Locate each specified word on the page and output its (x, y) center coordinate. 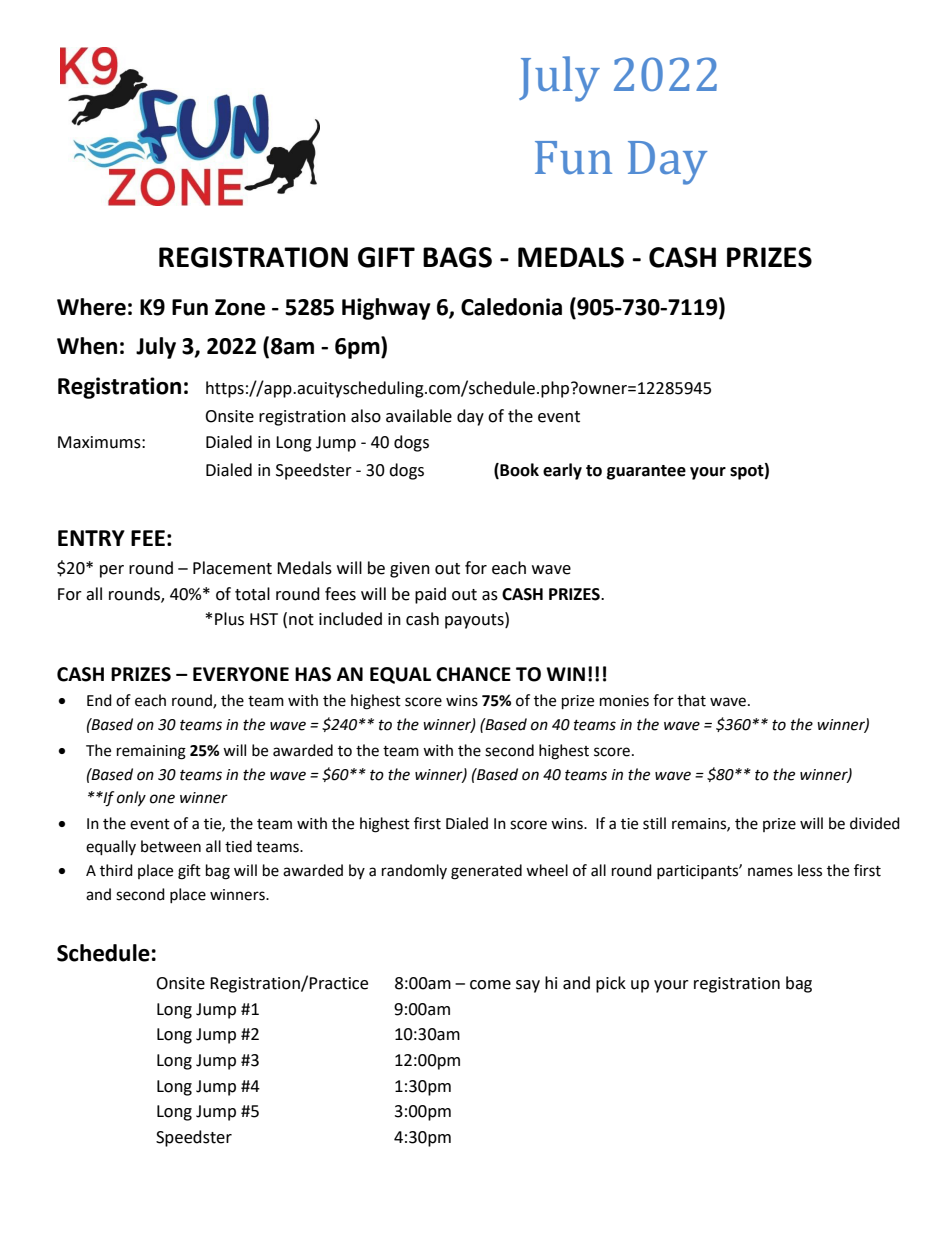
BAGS (457, 257)
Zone (240, 307)
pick (611, 984)
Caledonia (511, 307)
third (116, 870)
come (490, 985)
